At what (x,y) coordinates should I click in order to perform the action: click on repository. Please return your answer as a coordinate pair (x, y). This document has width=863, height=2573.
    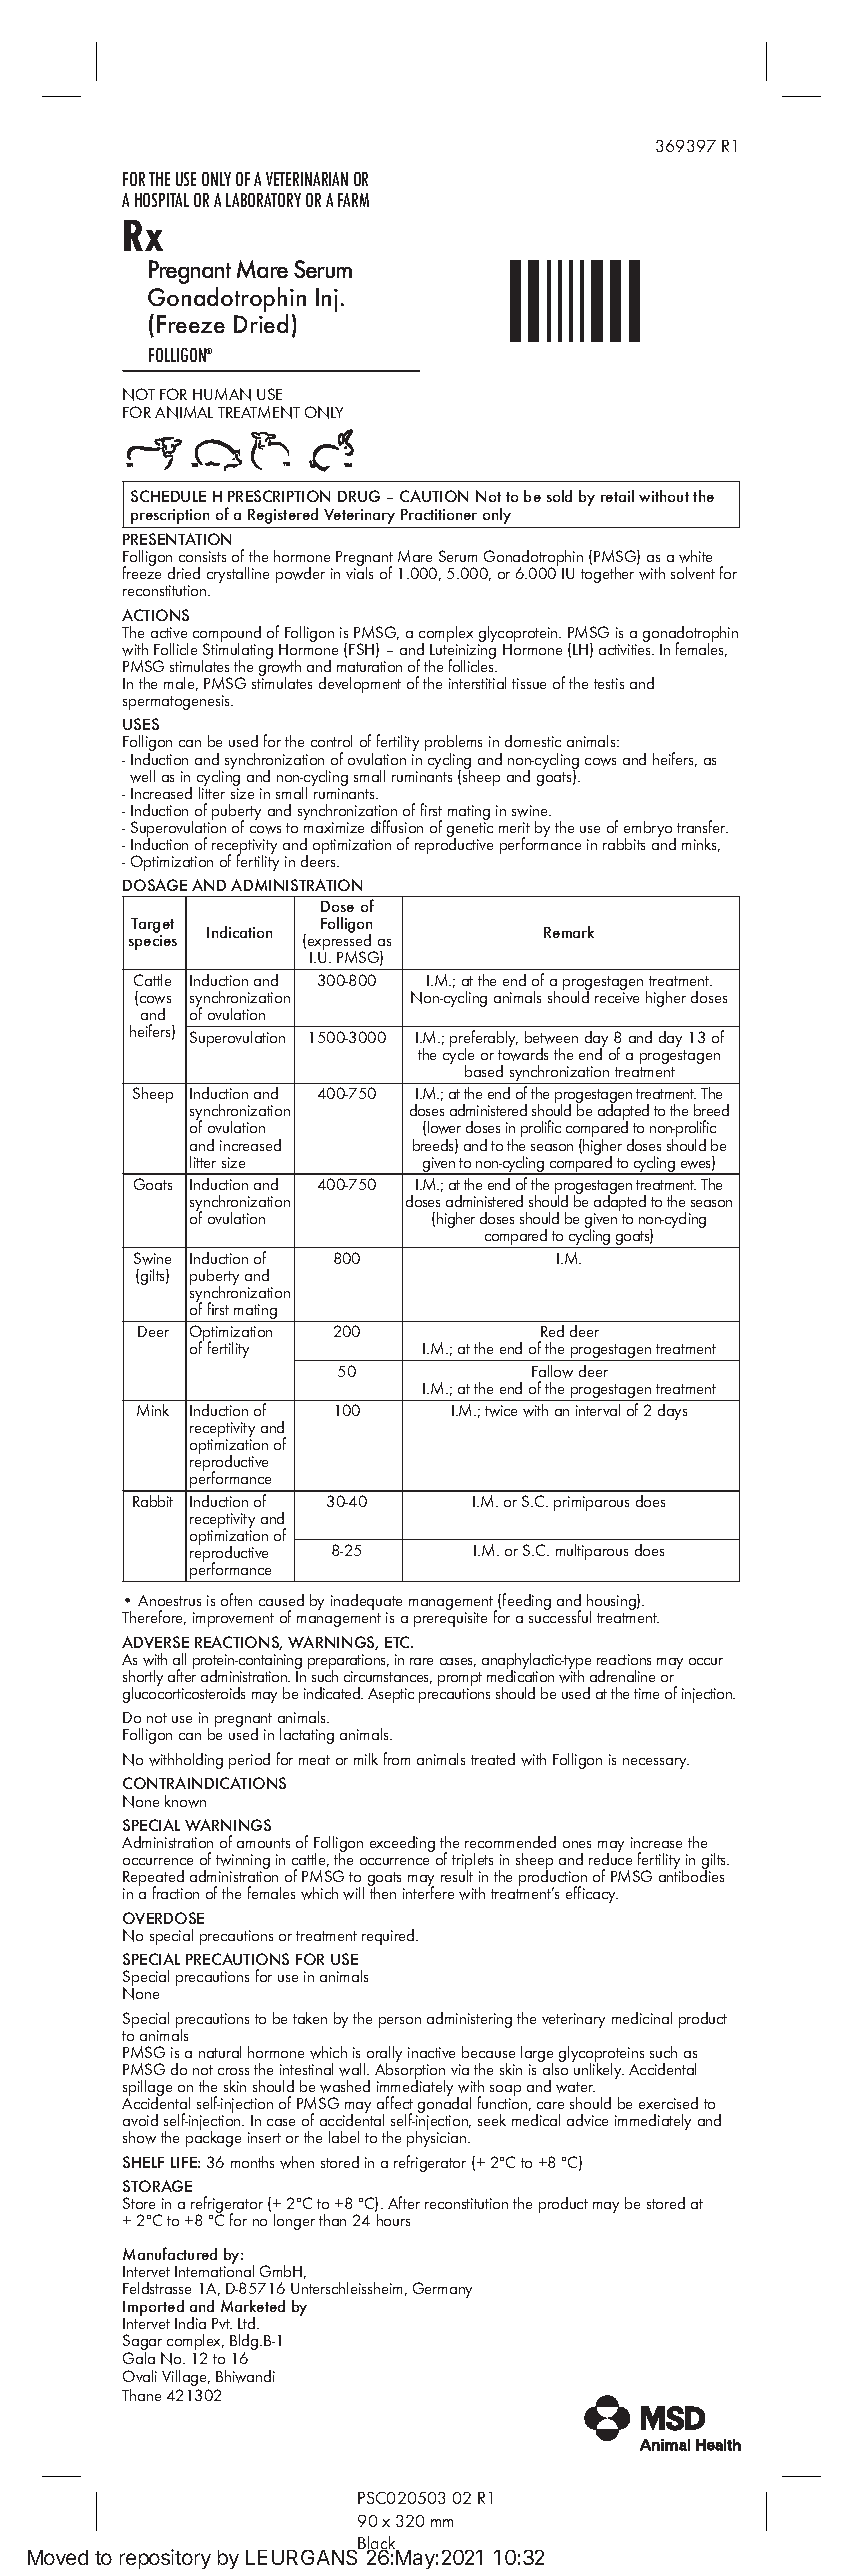
    Looking at the image, I should click on (165, 2559).
